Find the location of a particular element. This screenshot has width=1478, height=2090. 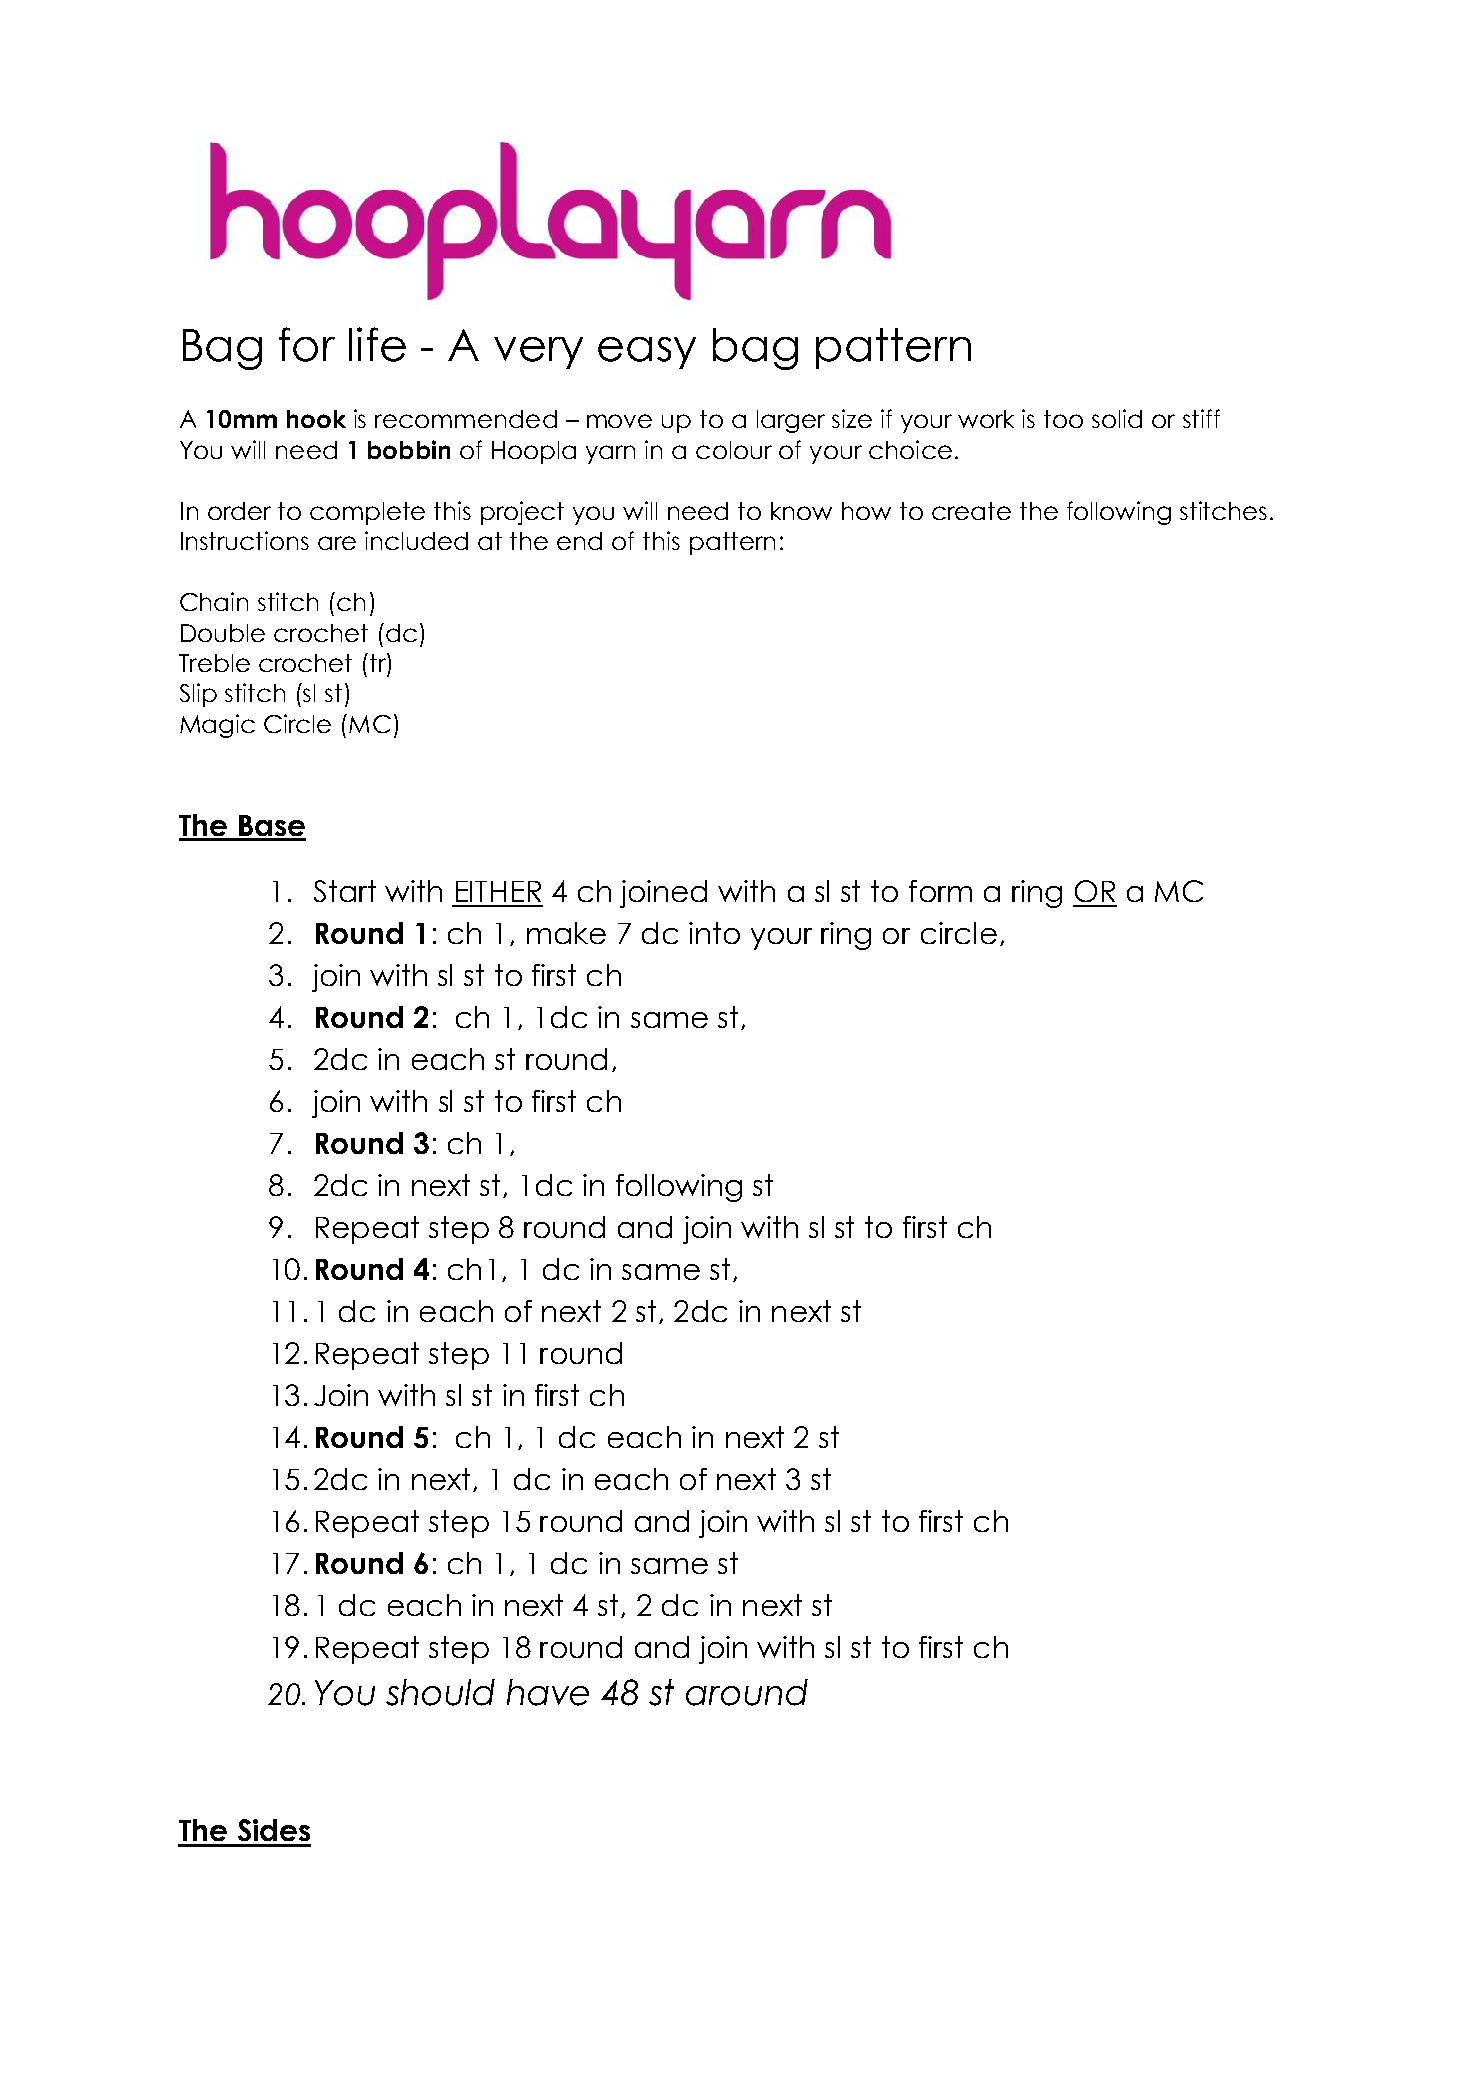

form is located at coordinates (940, 891).
